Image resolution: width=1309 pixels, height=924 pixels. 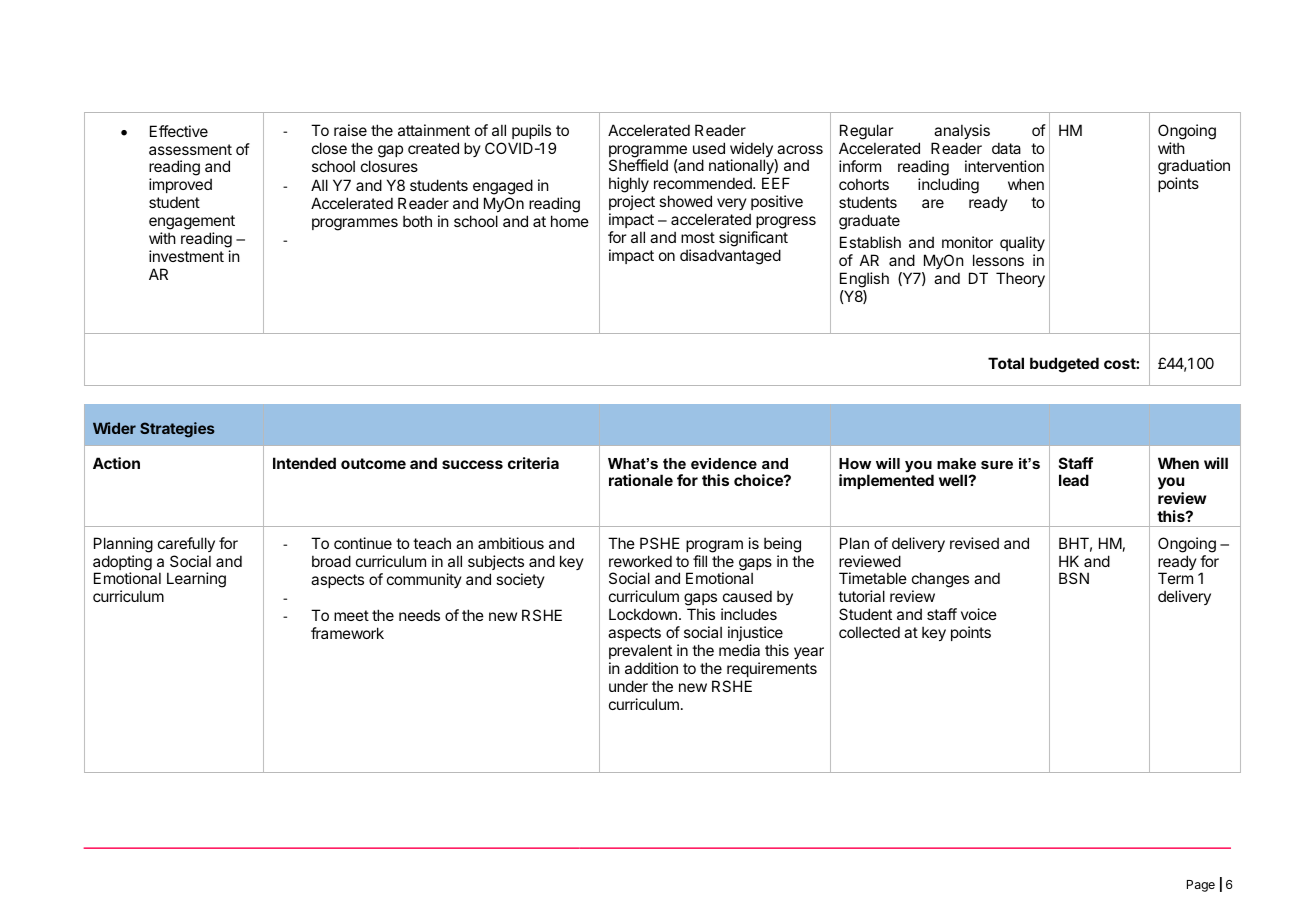 What do you see at coordinates (641, 480) in the document?
I see `rationale` at bounding box center [641, 480].
